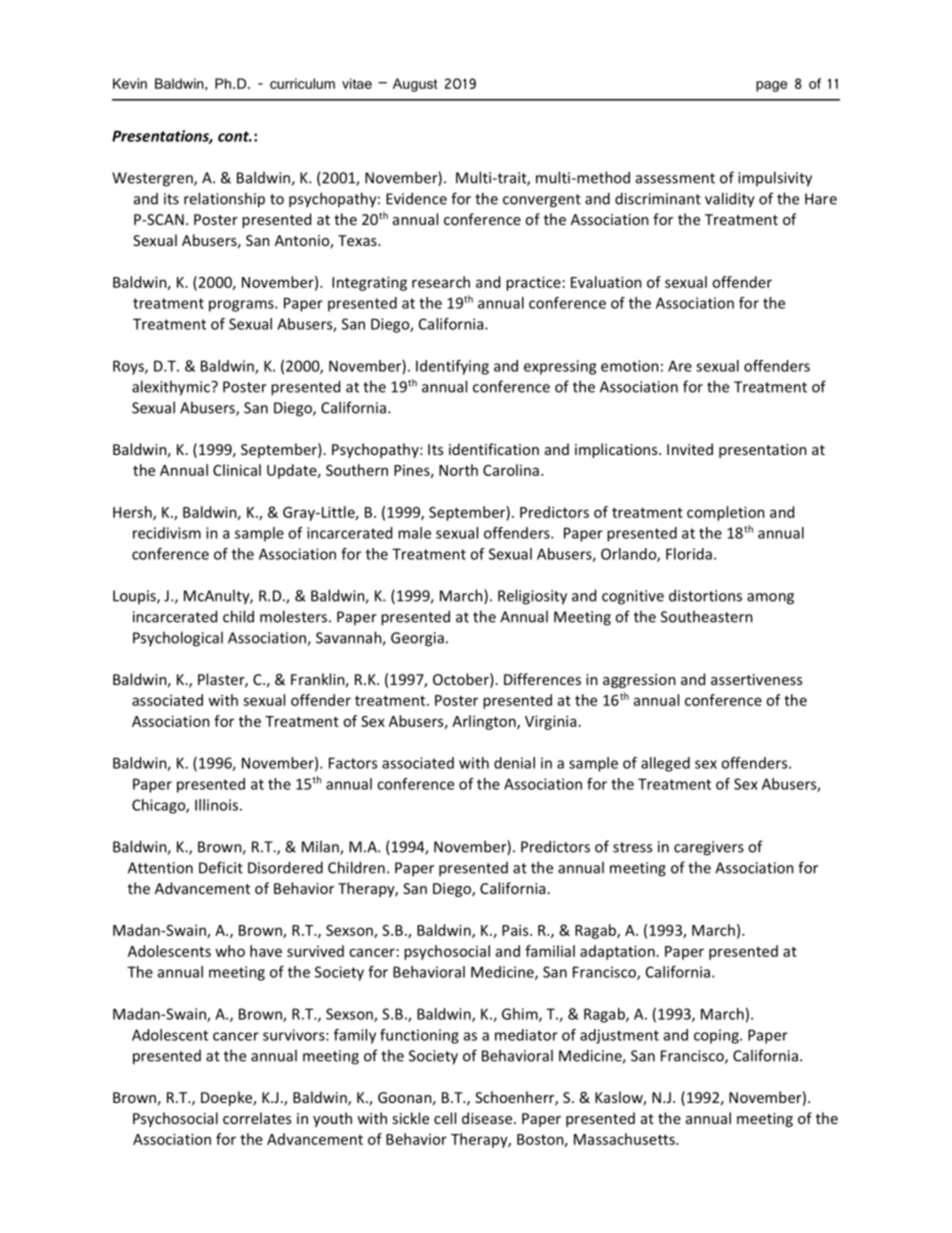  Describe the element at coordinates (690, 449) in the image. I see `Invited` at that location.
